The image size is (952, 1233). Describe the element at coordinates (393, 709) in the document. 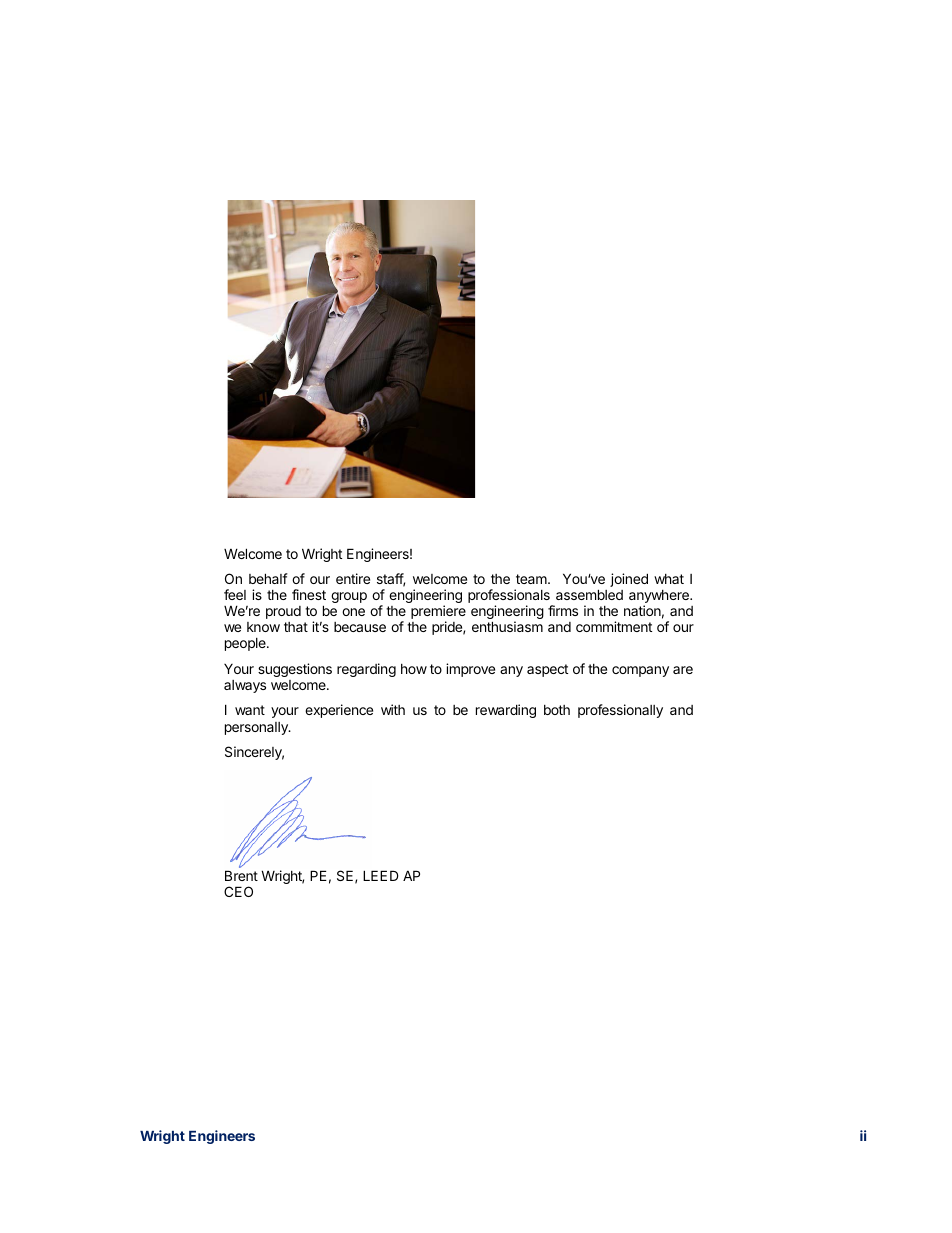

I see `with` at that location.
